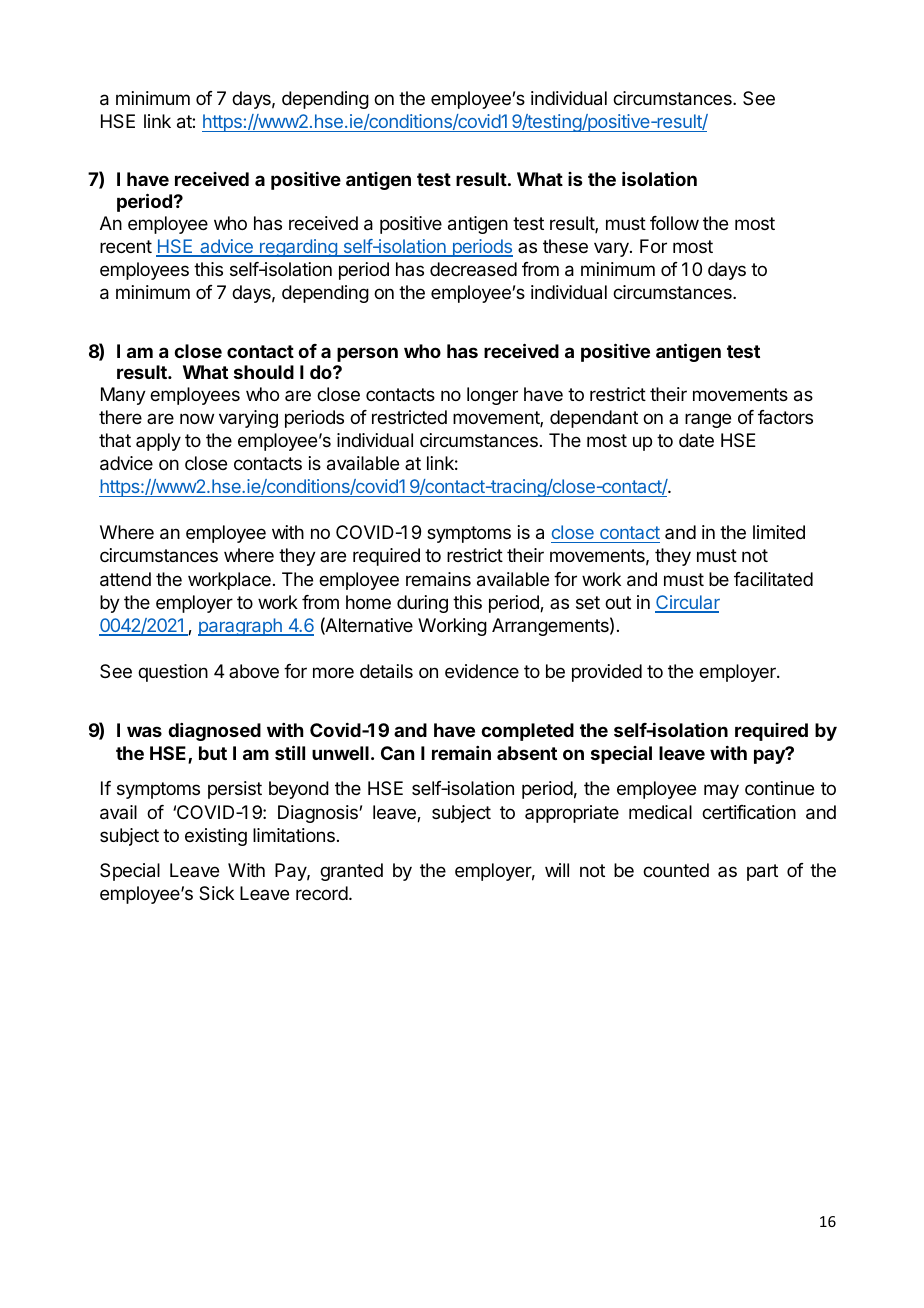 This document has height=1308, width=924. What do you see at coordinates (126, 246) in the document?
I see `recent` at bounding box center [126, 246].
